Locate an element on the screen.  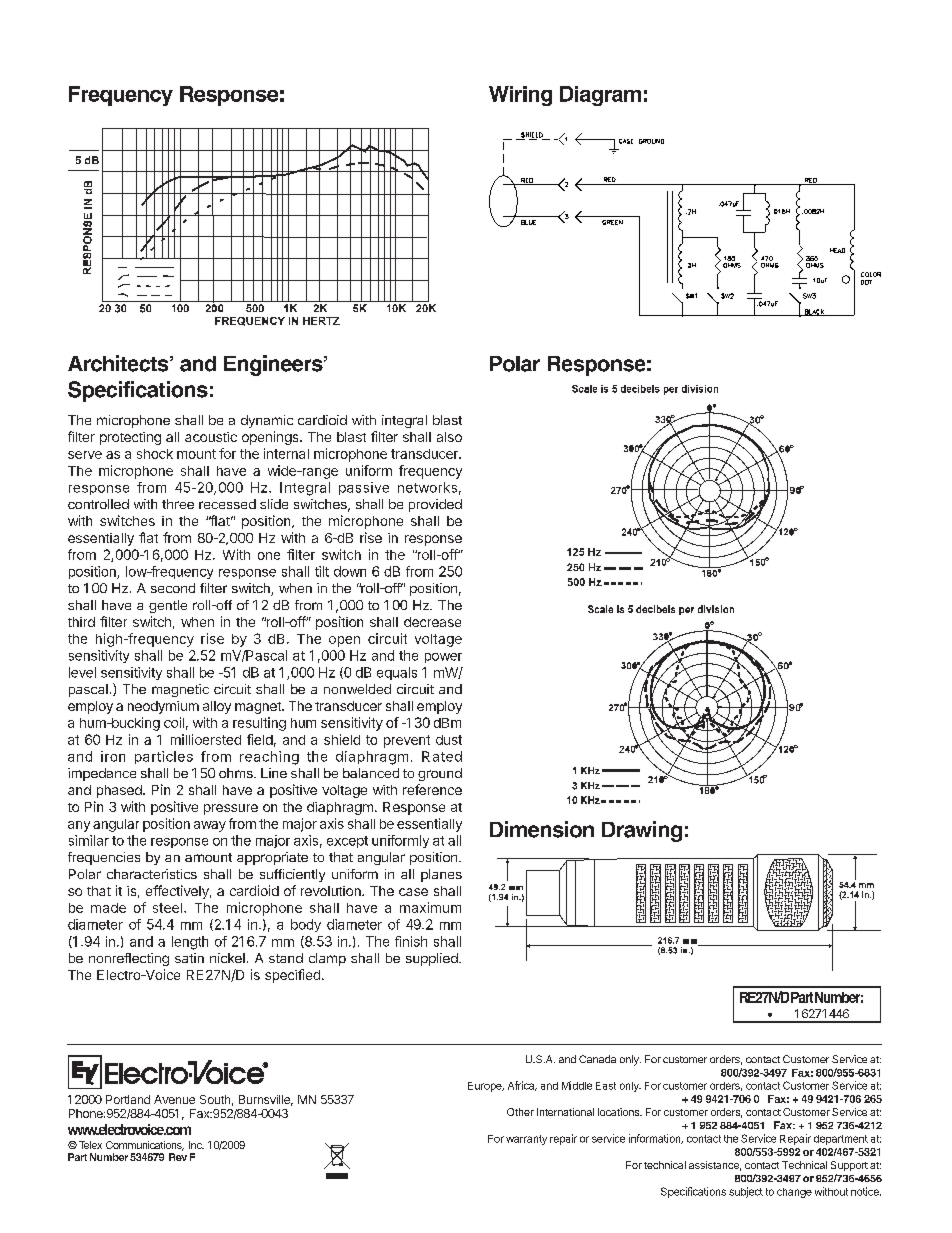
subject is located at coordinates (746, 1192).
